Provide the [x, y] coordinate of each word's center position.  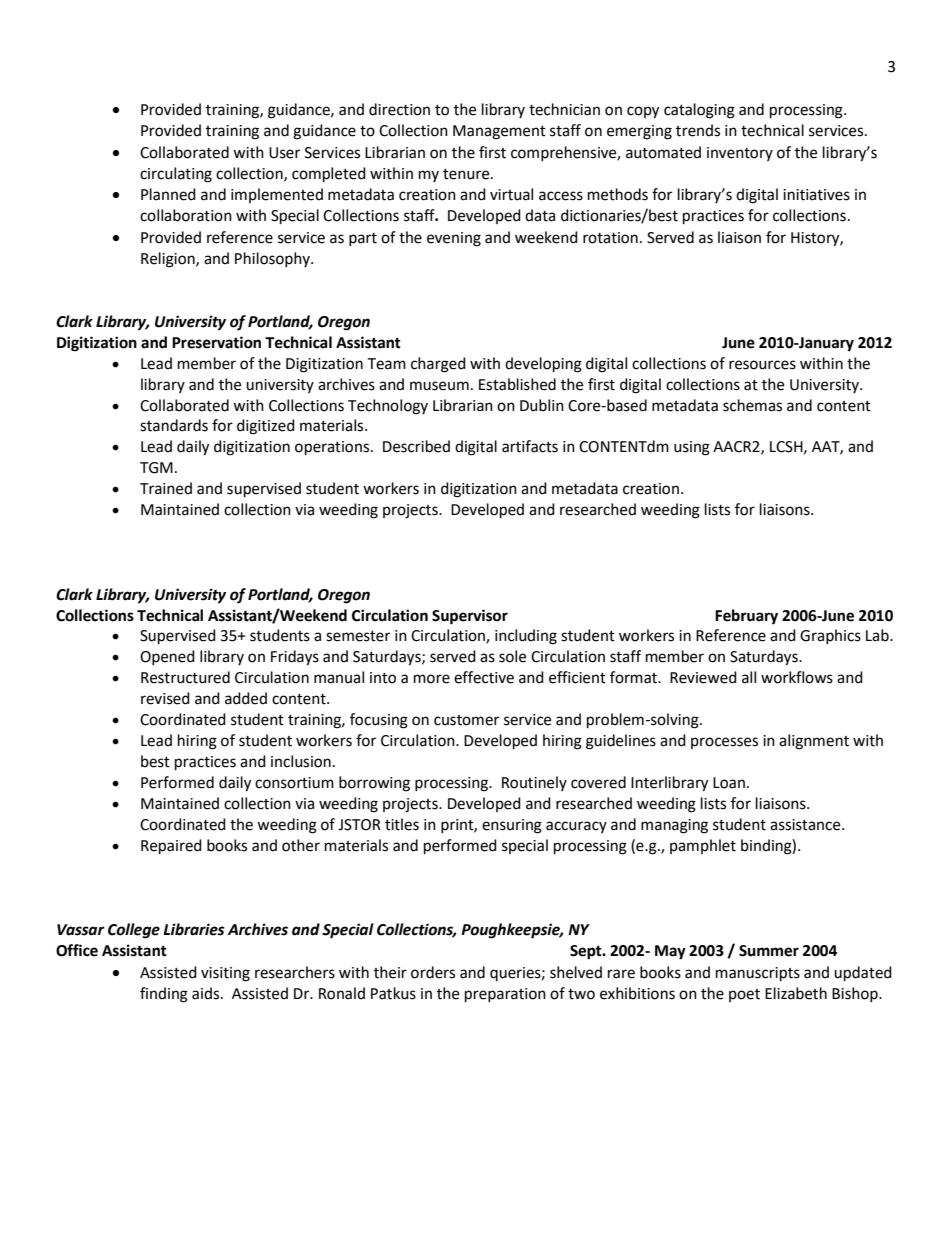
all [749, 677]
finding [164, 995]
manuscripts [758, 974]
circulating [176, 175]
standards [174, 425]
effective [484, 677]
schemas [752, 405]
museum [439, 386]
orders [433, 972]
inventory [740, 154]
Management [499, 132]
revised [165, 698]
